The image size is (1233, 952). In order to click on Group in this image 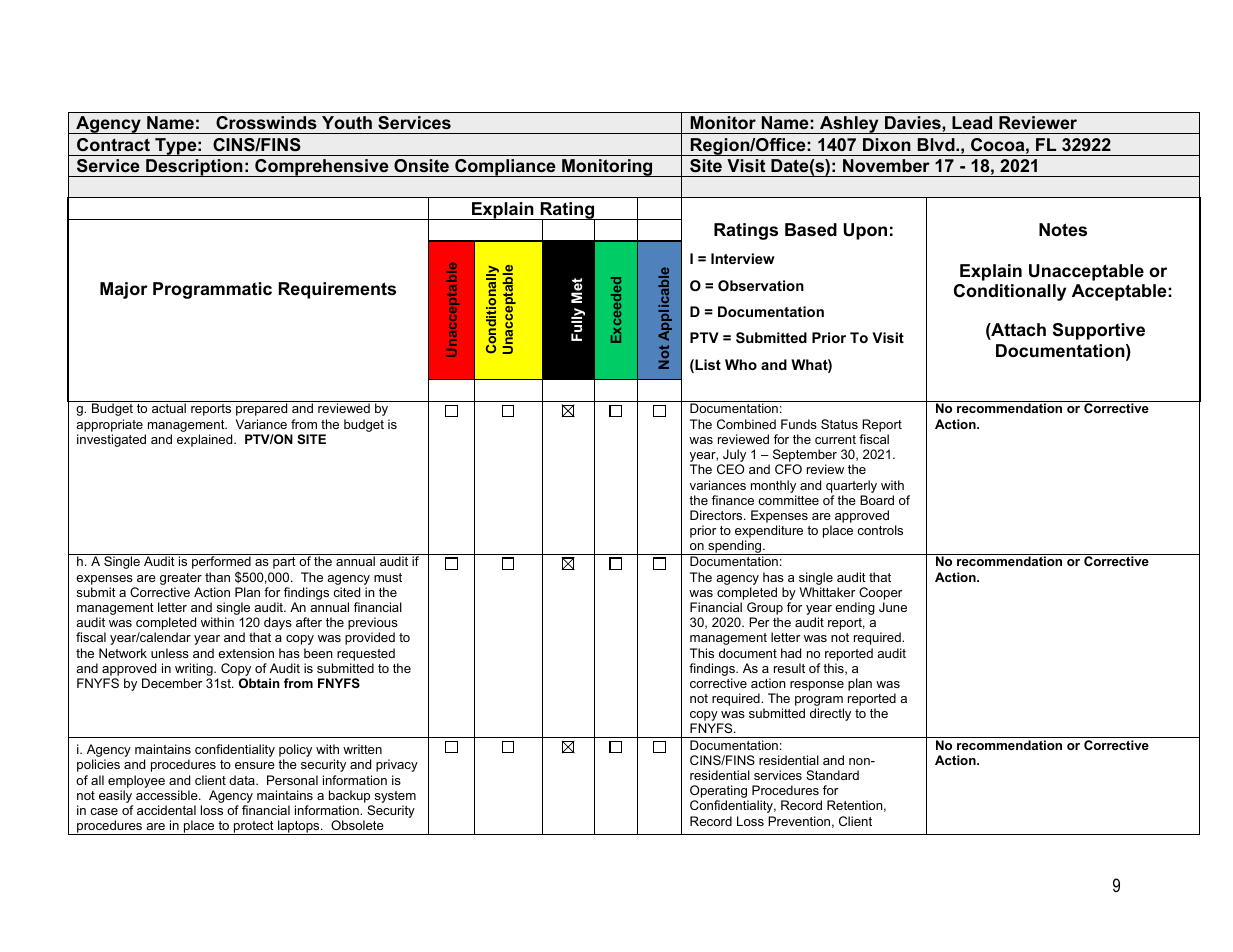, I will do `click(765, 608)`.
